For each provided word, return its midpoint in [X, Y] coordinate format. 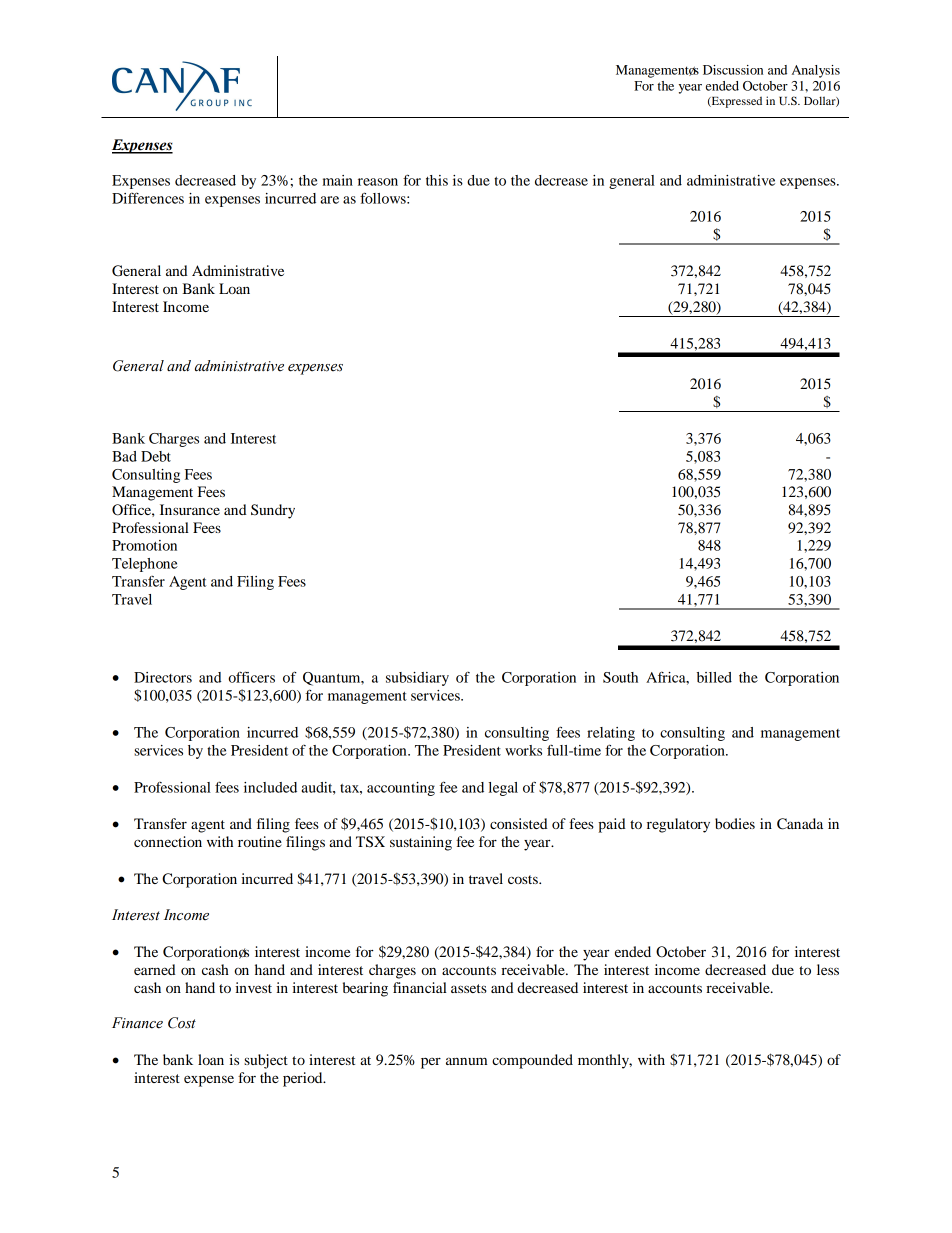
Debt [156, 456]
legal [503, 789]
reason [378, 182]
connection [168, 841]
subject [266, 1061]
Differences [148, 198]
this [437, 180]
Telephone [145, 565]
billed [714, 677]
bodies [735, 823]
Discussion [733, 70]
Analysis [816, 71]
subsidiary [417, 679]
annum [466, 1061]
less [828, 969]
